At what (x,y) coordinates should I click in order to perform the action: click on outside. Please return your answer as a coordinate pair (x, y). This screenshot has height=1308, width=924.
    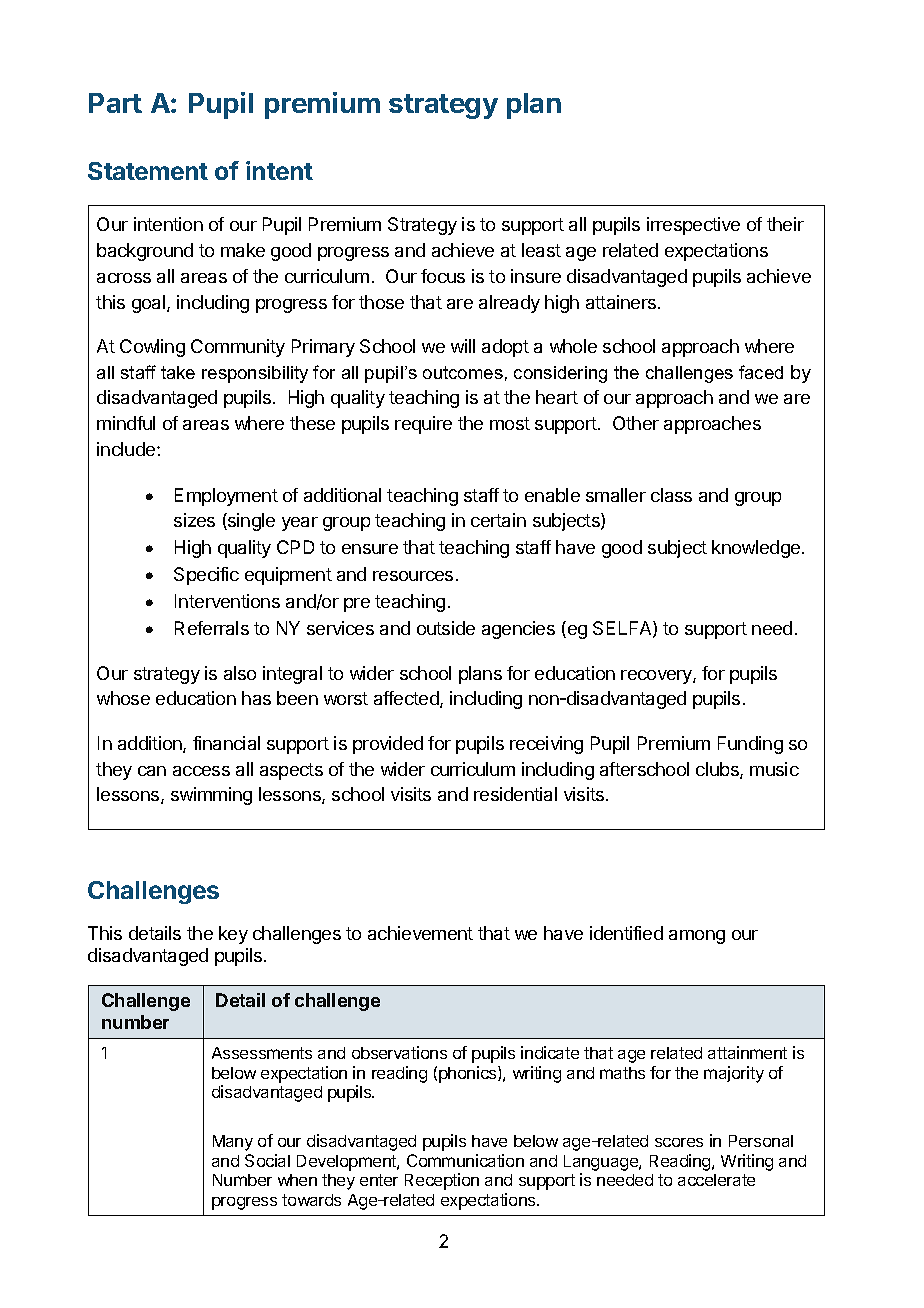
    Looking at the image, I should click on (446, 628).
